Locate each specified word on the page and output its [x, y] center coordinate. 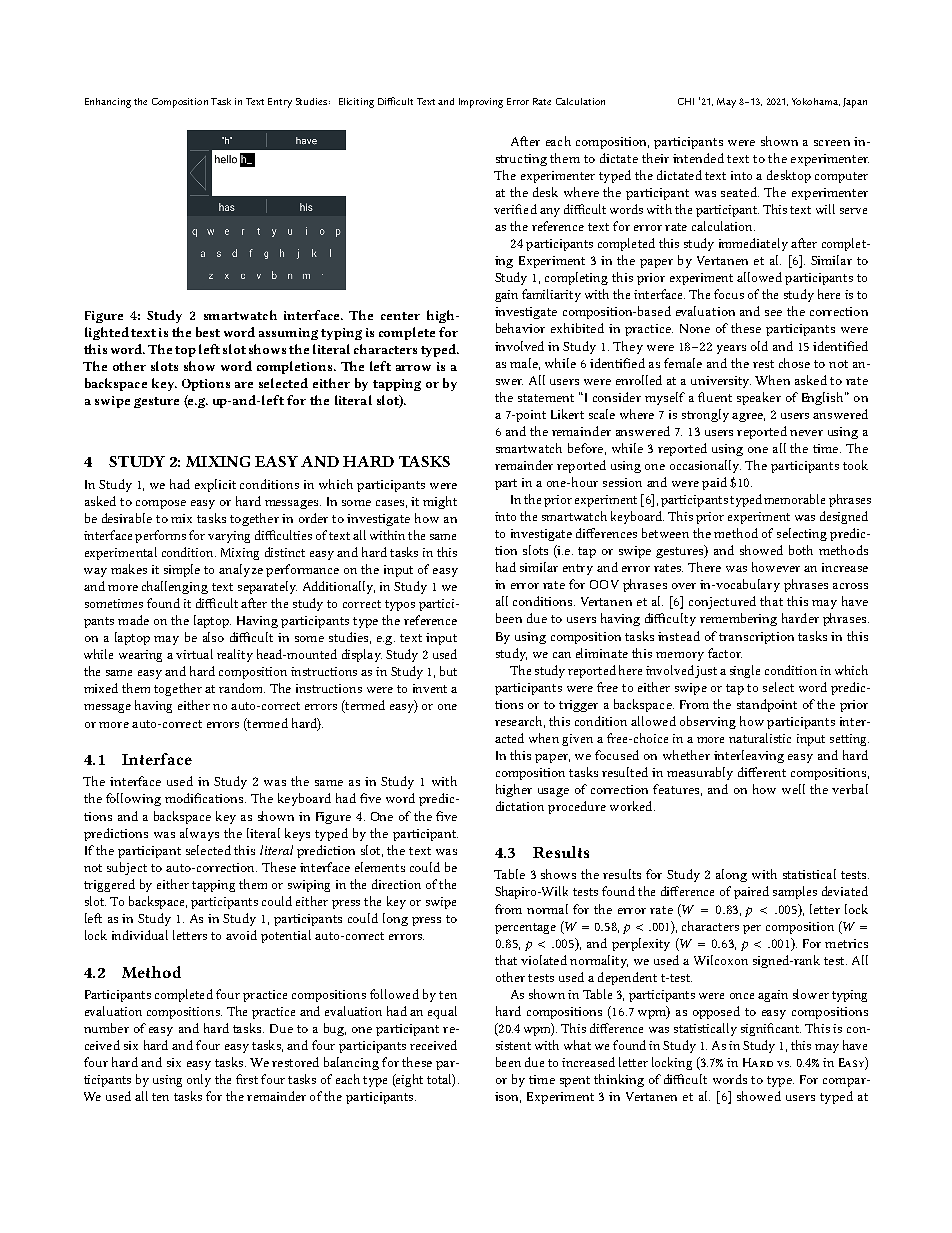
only [199, 1080]
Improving [481, 103]
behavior [520, 328]
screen [832, 143]
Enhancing [108, 103]
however [776, 567]
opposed [716, 1012]
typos [400, 605]
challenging [175, 587]
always [199, 834]
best [208, 332]
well [793, 789]
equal [442, 1012]
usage [553, 792]
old [759, 346]
